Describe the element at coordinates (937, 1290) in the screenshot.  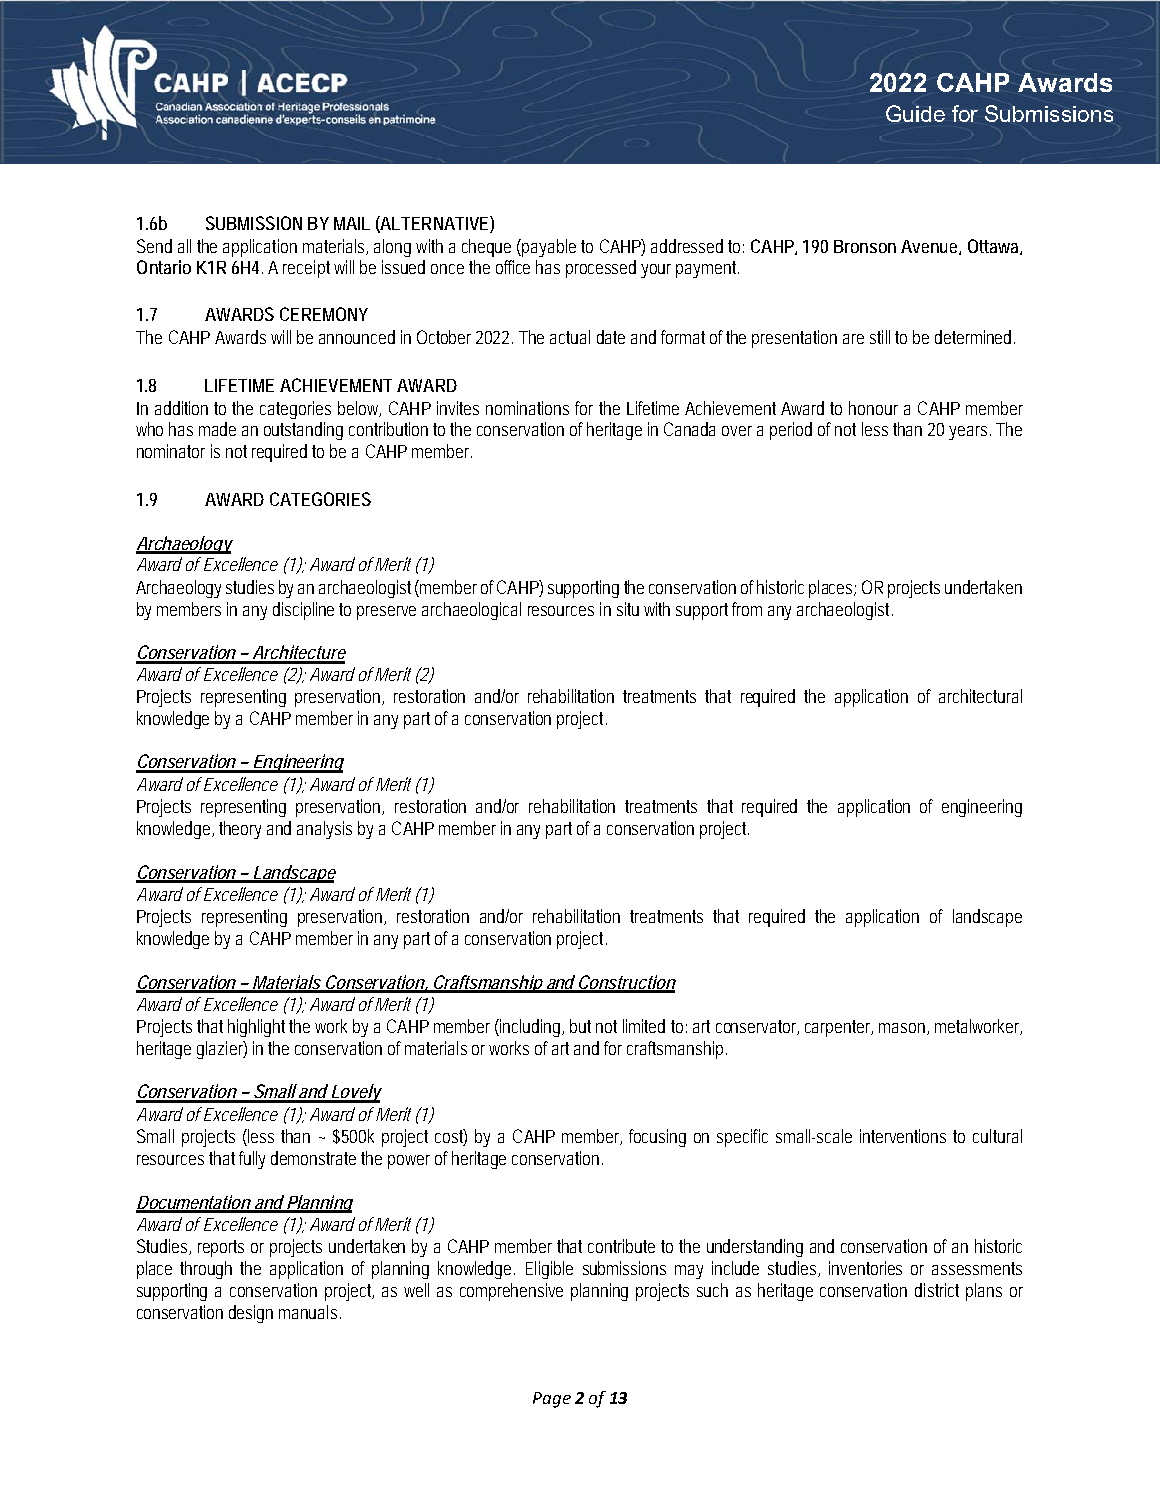
I see `district` at that location.
